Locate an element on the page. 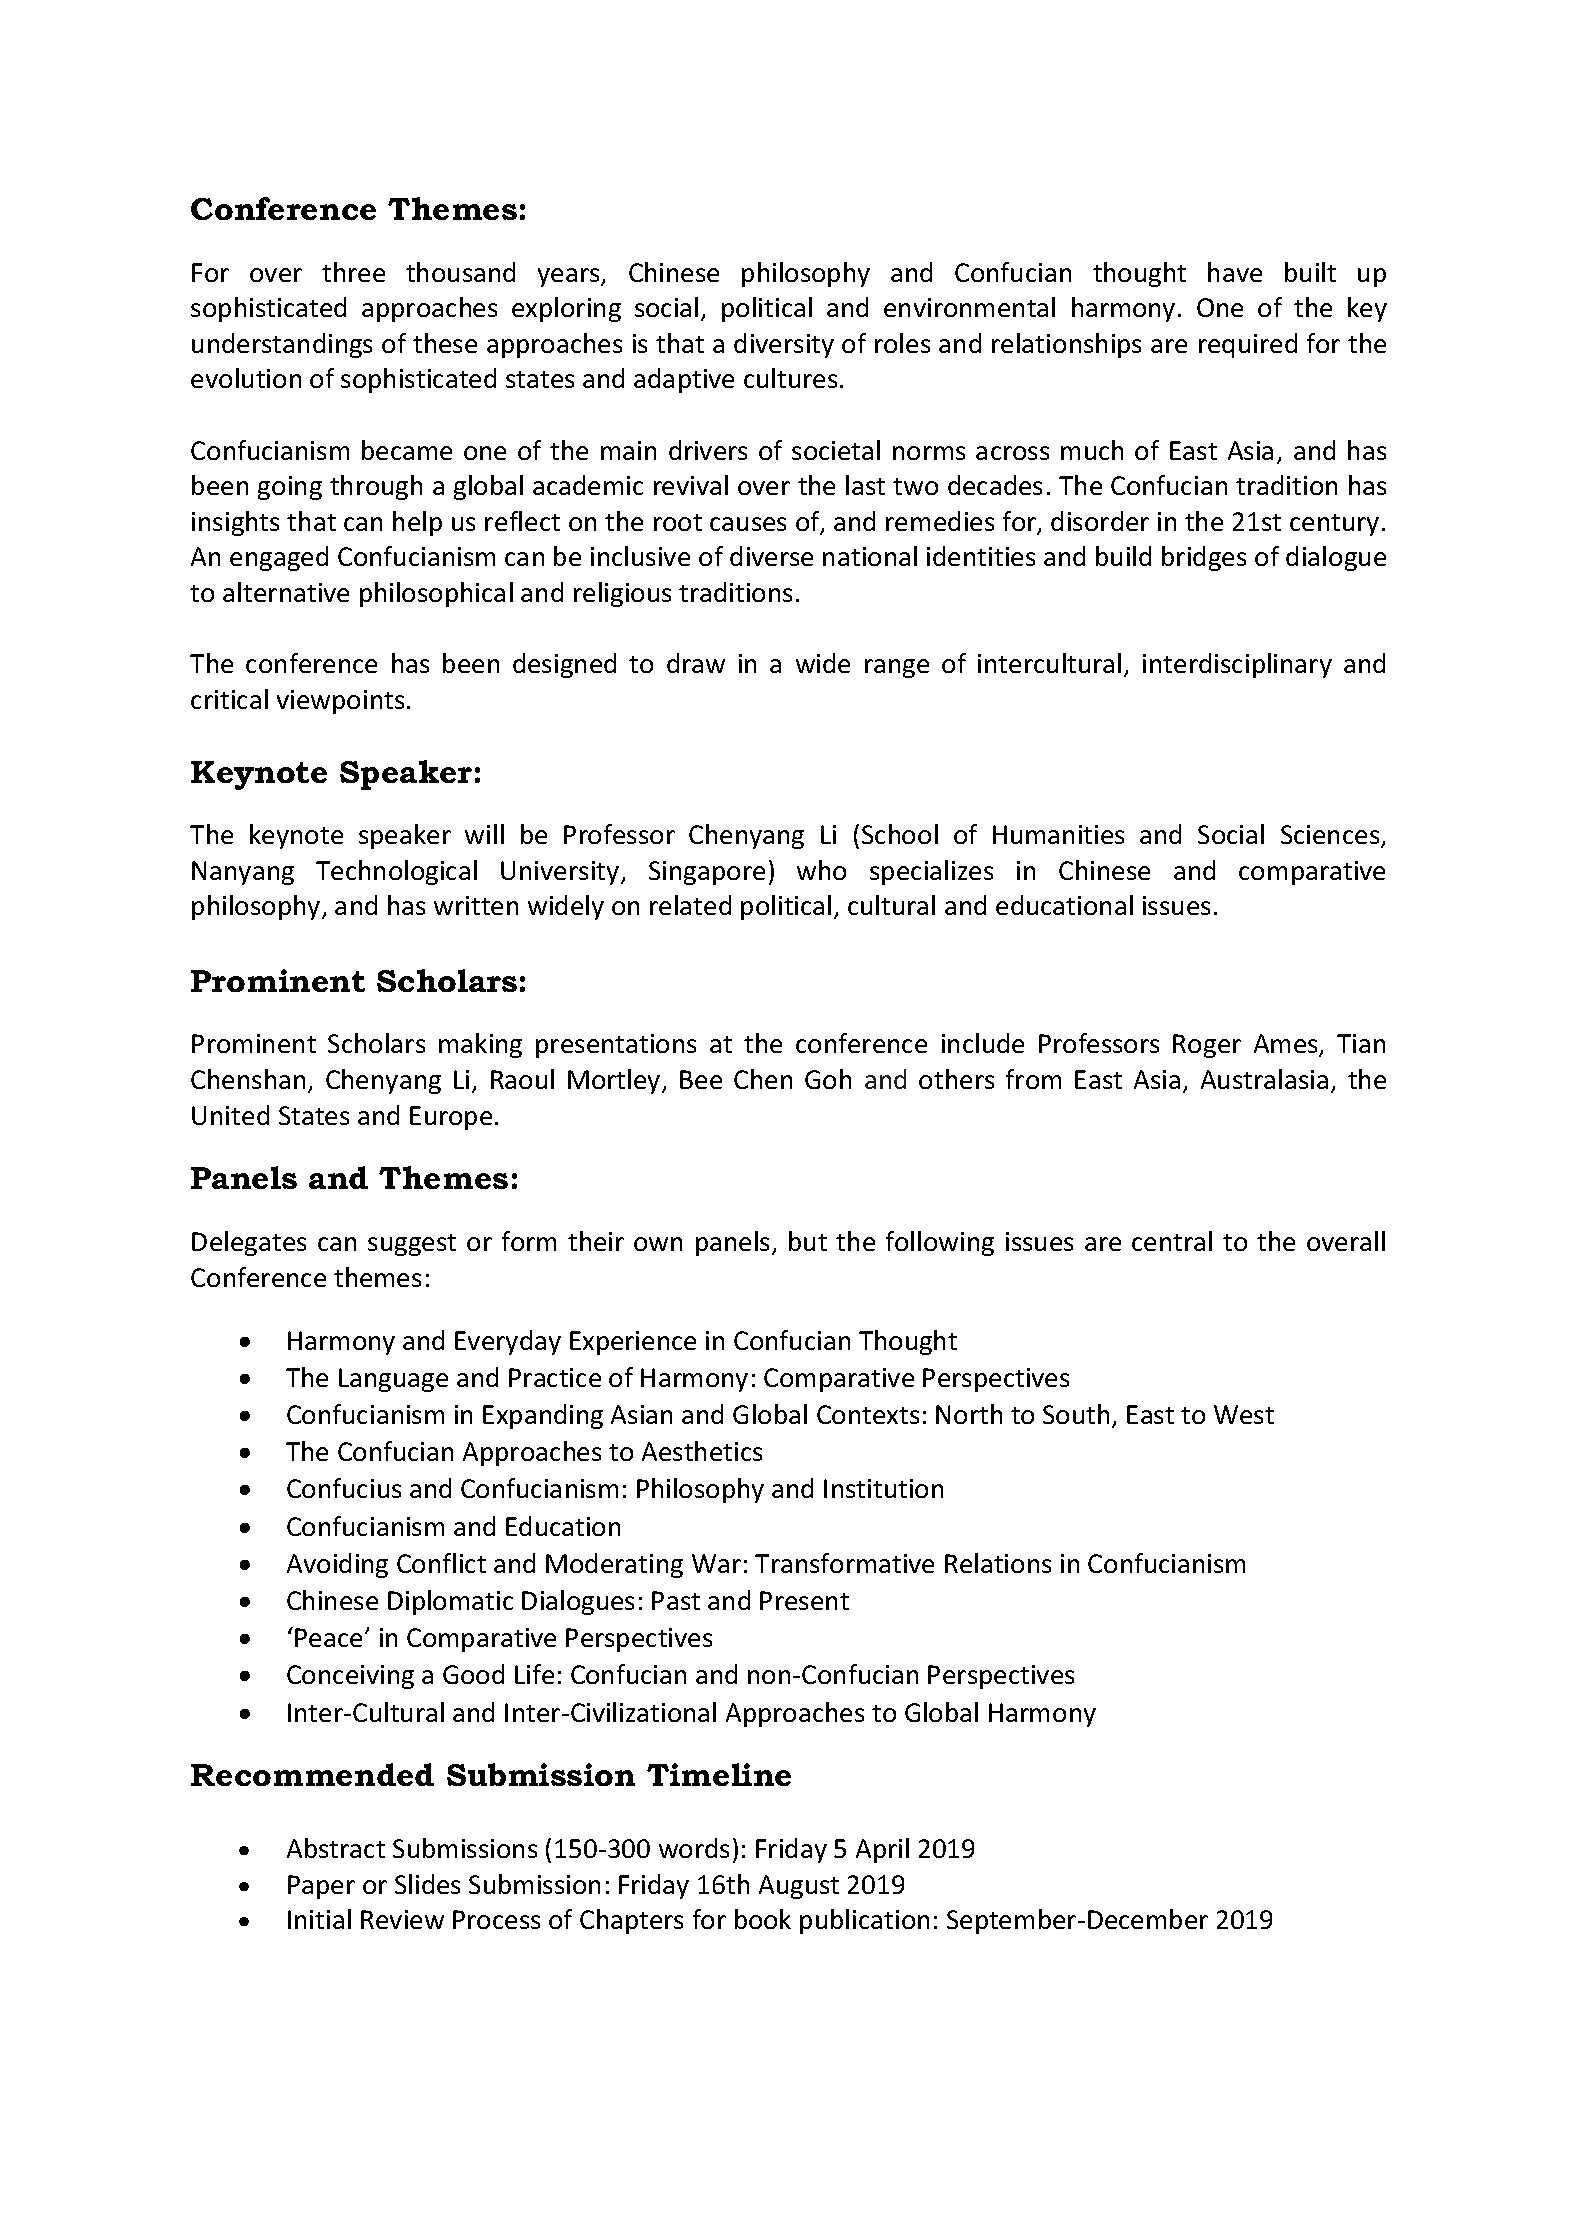  Abstract is located at coordinates (336, 1848).
